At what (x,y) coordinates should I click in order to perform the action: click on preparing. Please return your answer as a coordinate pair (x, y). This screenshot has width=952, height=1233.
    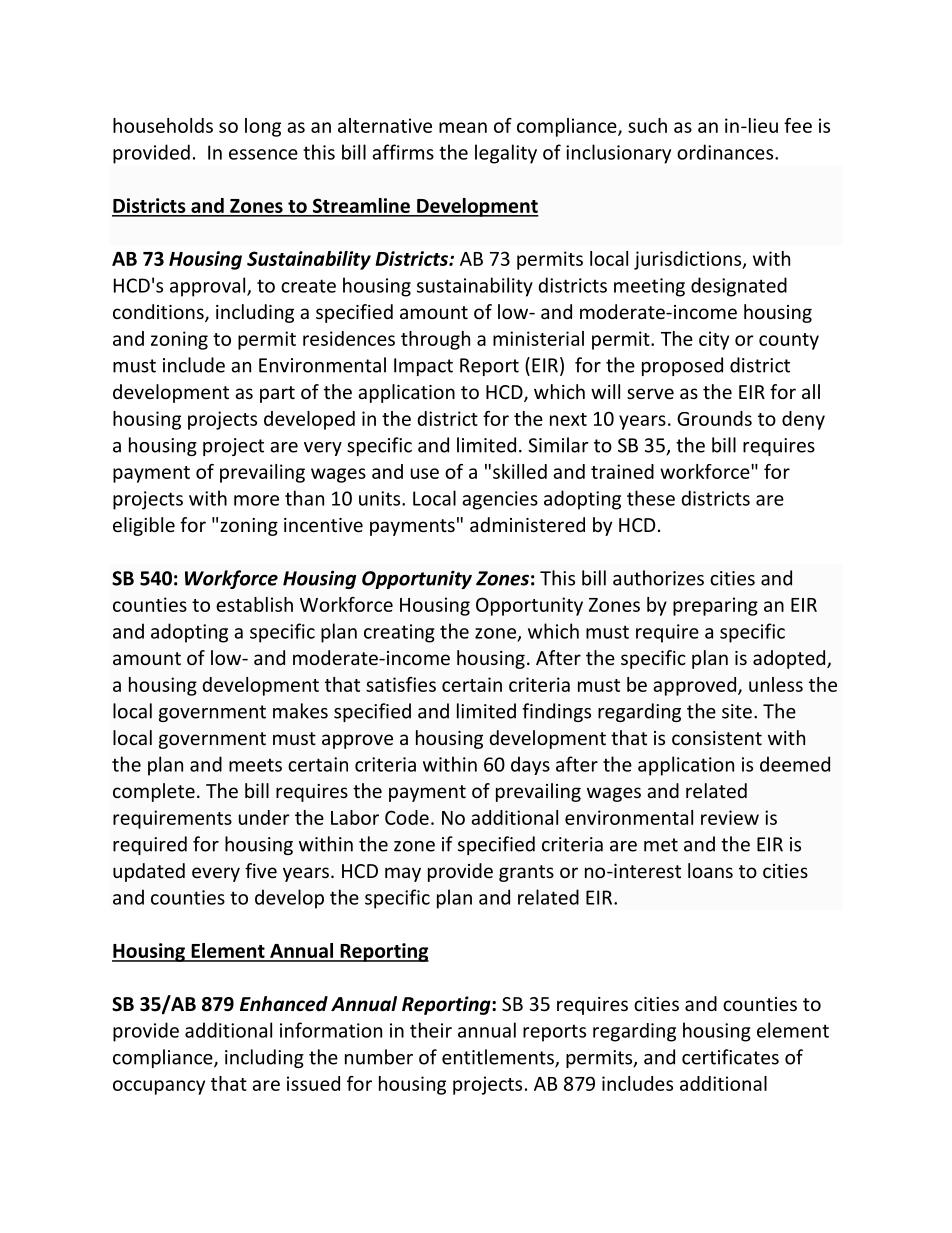
    Looking at the image, I should click on (715, 606).
